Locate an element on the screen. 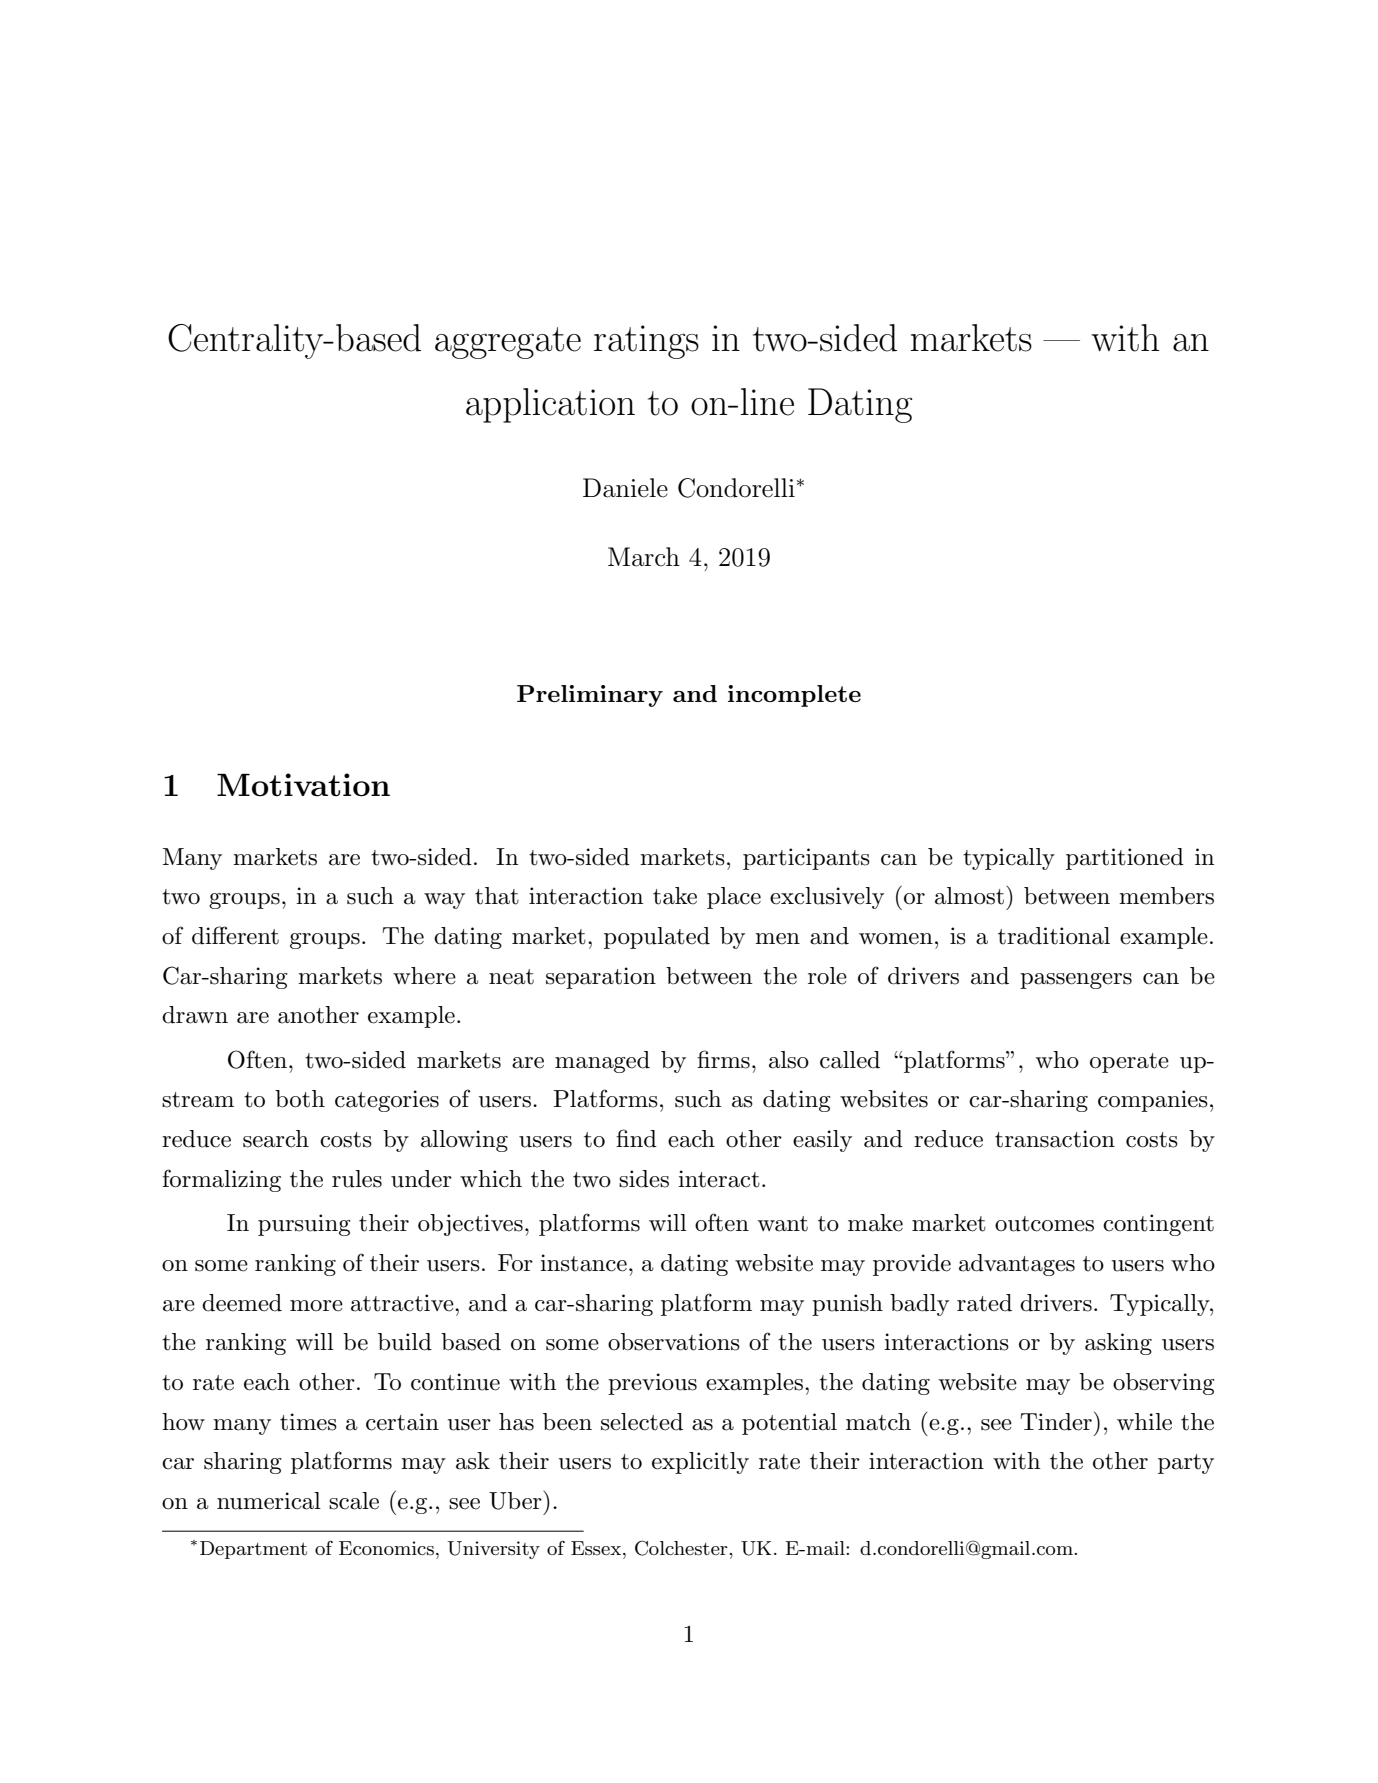 The height and width of the screenshot is (1783, 1378). ratings is located at coordinates (646, 342).
